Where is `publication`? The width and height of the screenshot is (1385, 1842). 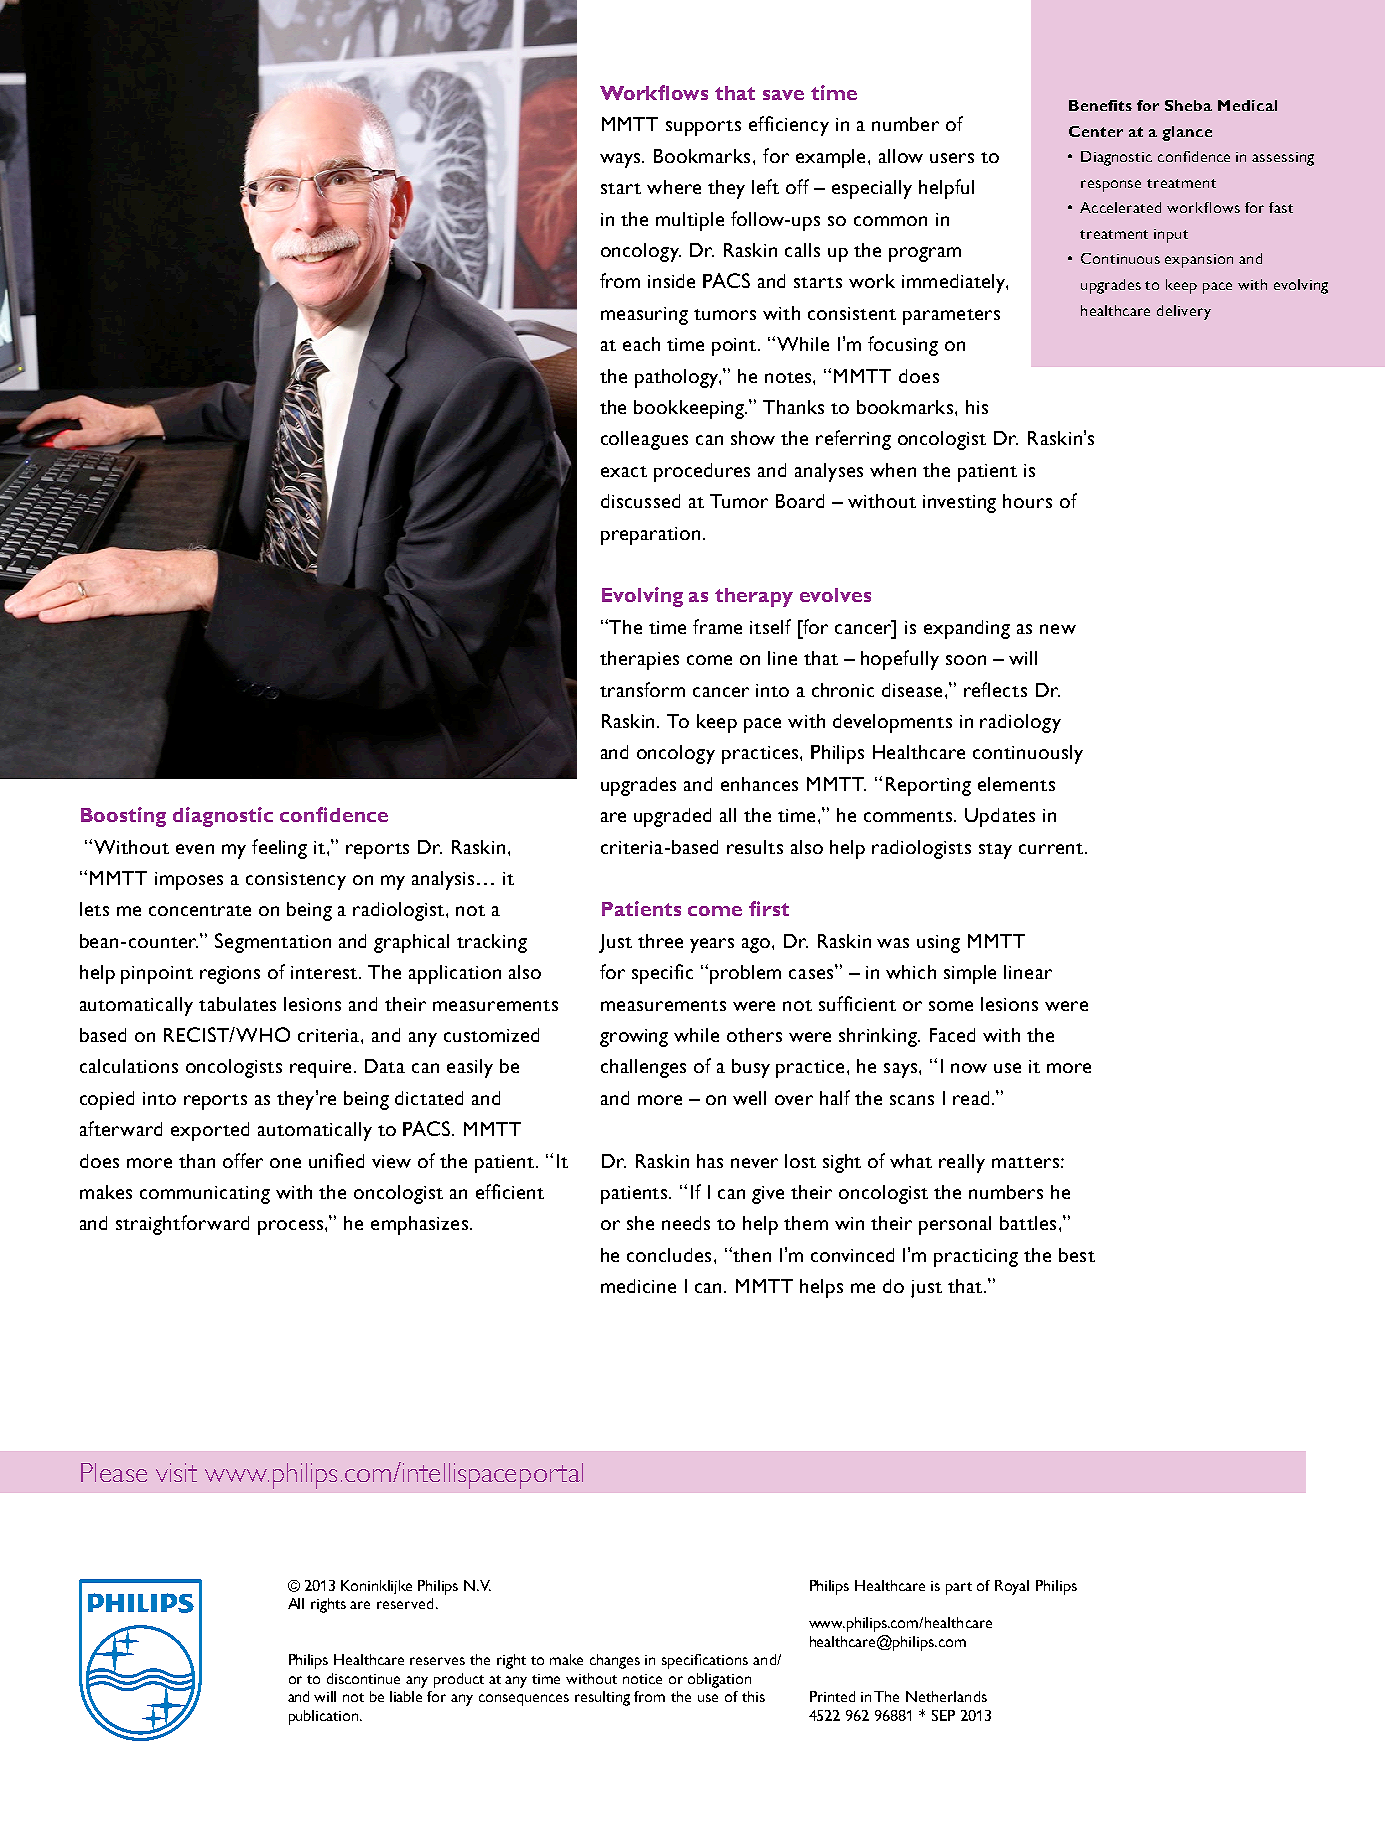
publication is located at coordinates (325, 1717).
